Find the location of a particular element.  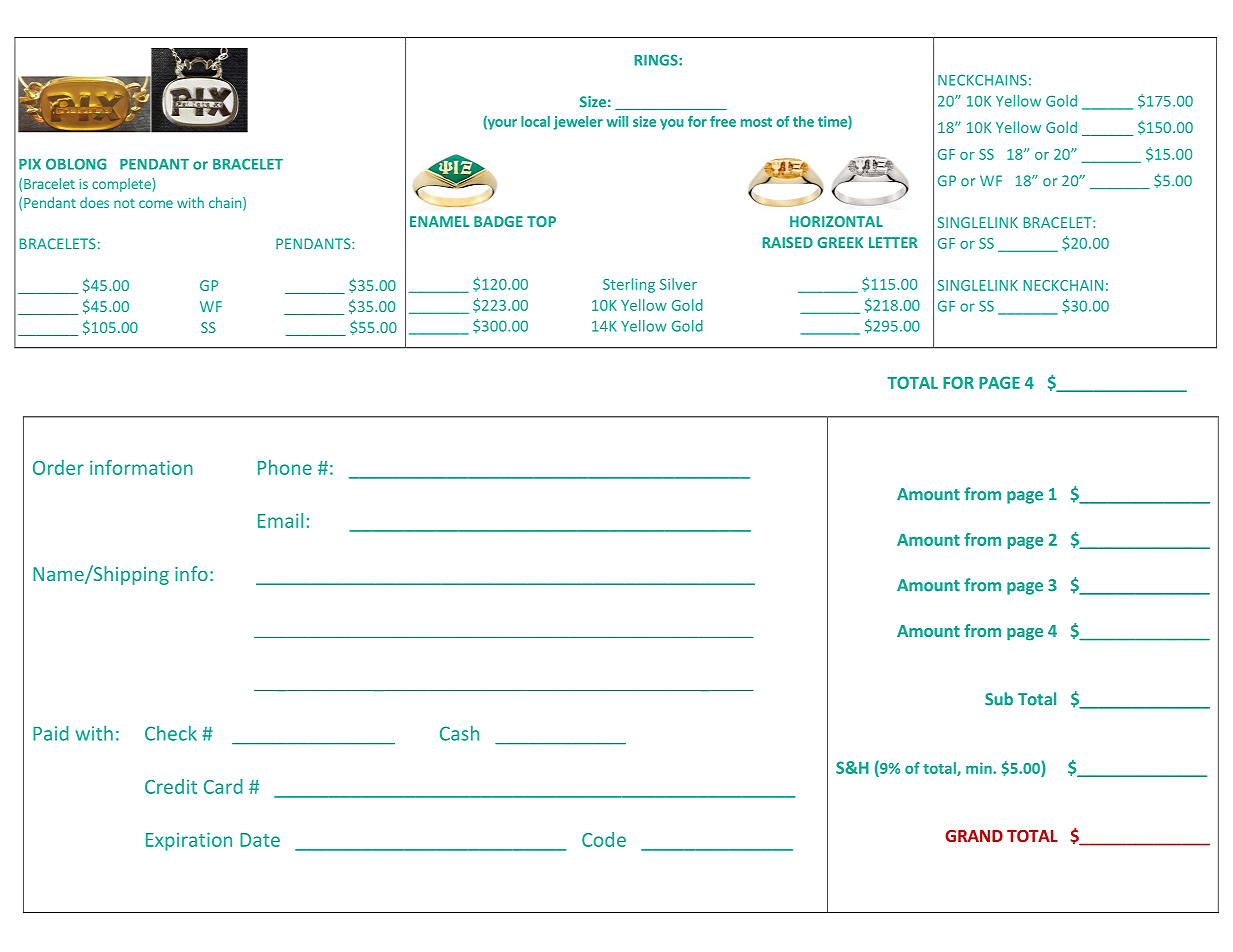

OBLONG is located at coordinates (76, 164).
